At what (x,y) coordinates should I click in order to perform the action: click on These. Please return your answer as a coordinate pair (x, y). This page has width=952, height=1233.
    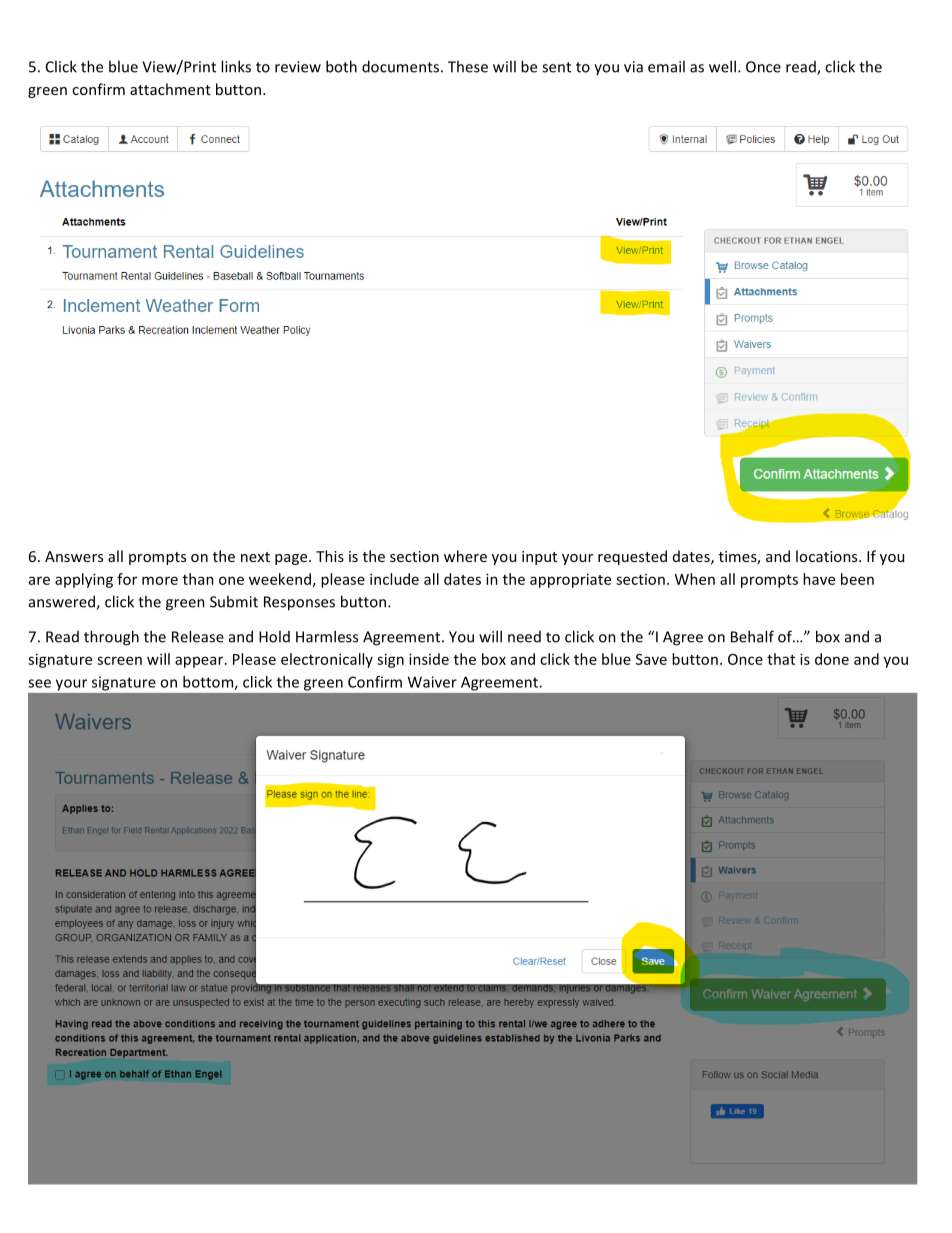
    Looking at the image, I should click on (468, 66).
